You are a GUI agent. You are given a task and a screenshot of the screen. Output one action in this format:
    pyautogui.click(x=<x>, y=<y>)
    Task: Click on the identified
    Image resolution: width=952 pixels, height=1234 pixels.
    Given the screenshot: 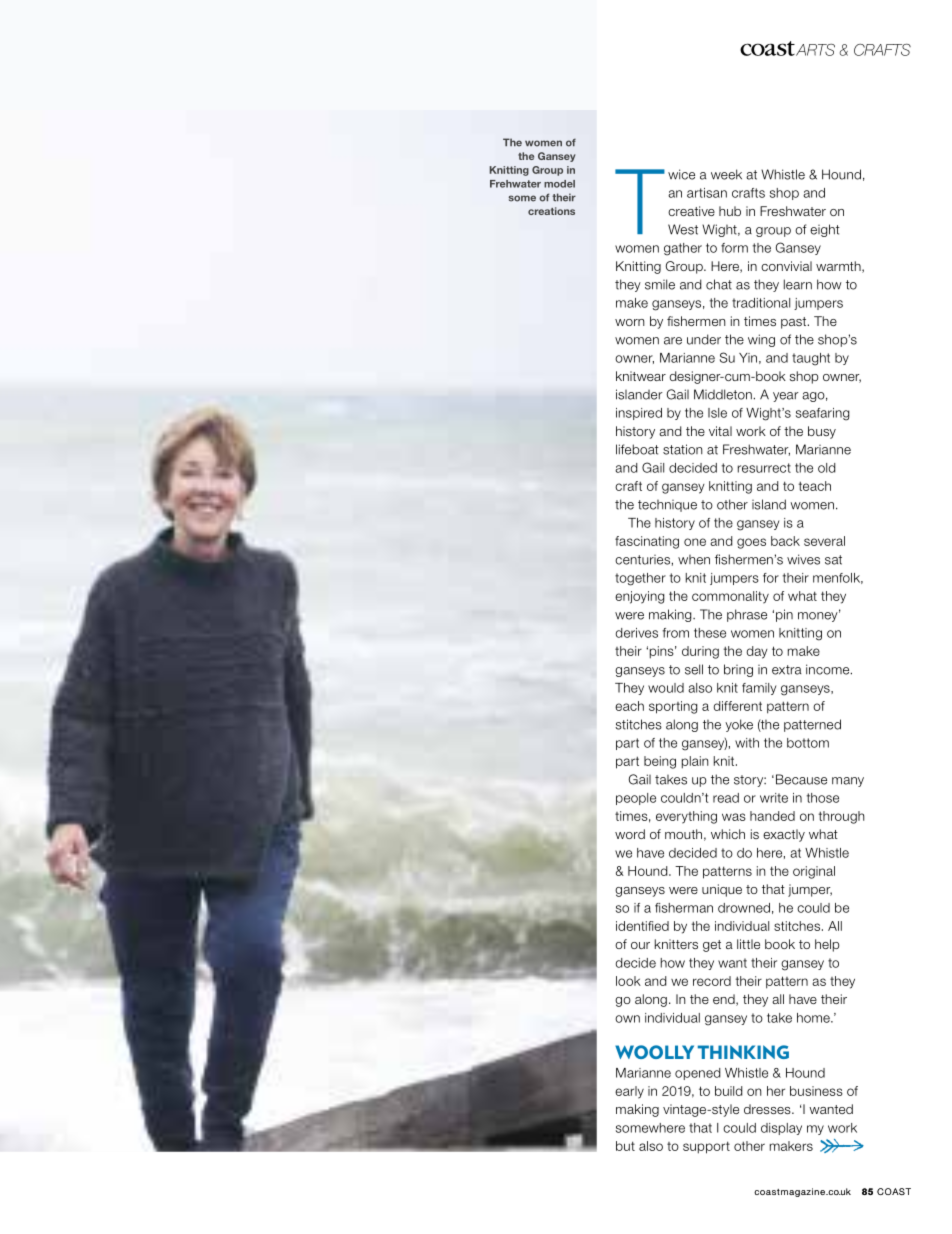 What is the action you would take?
    pyautogui.click(x=642, y=926)
